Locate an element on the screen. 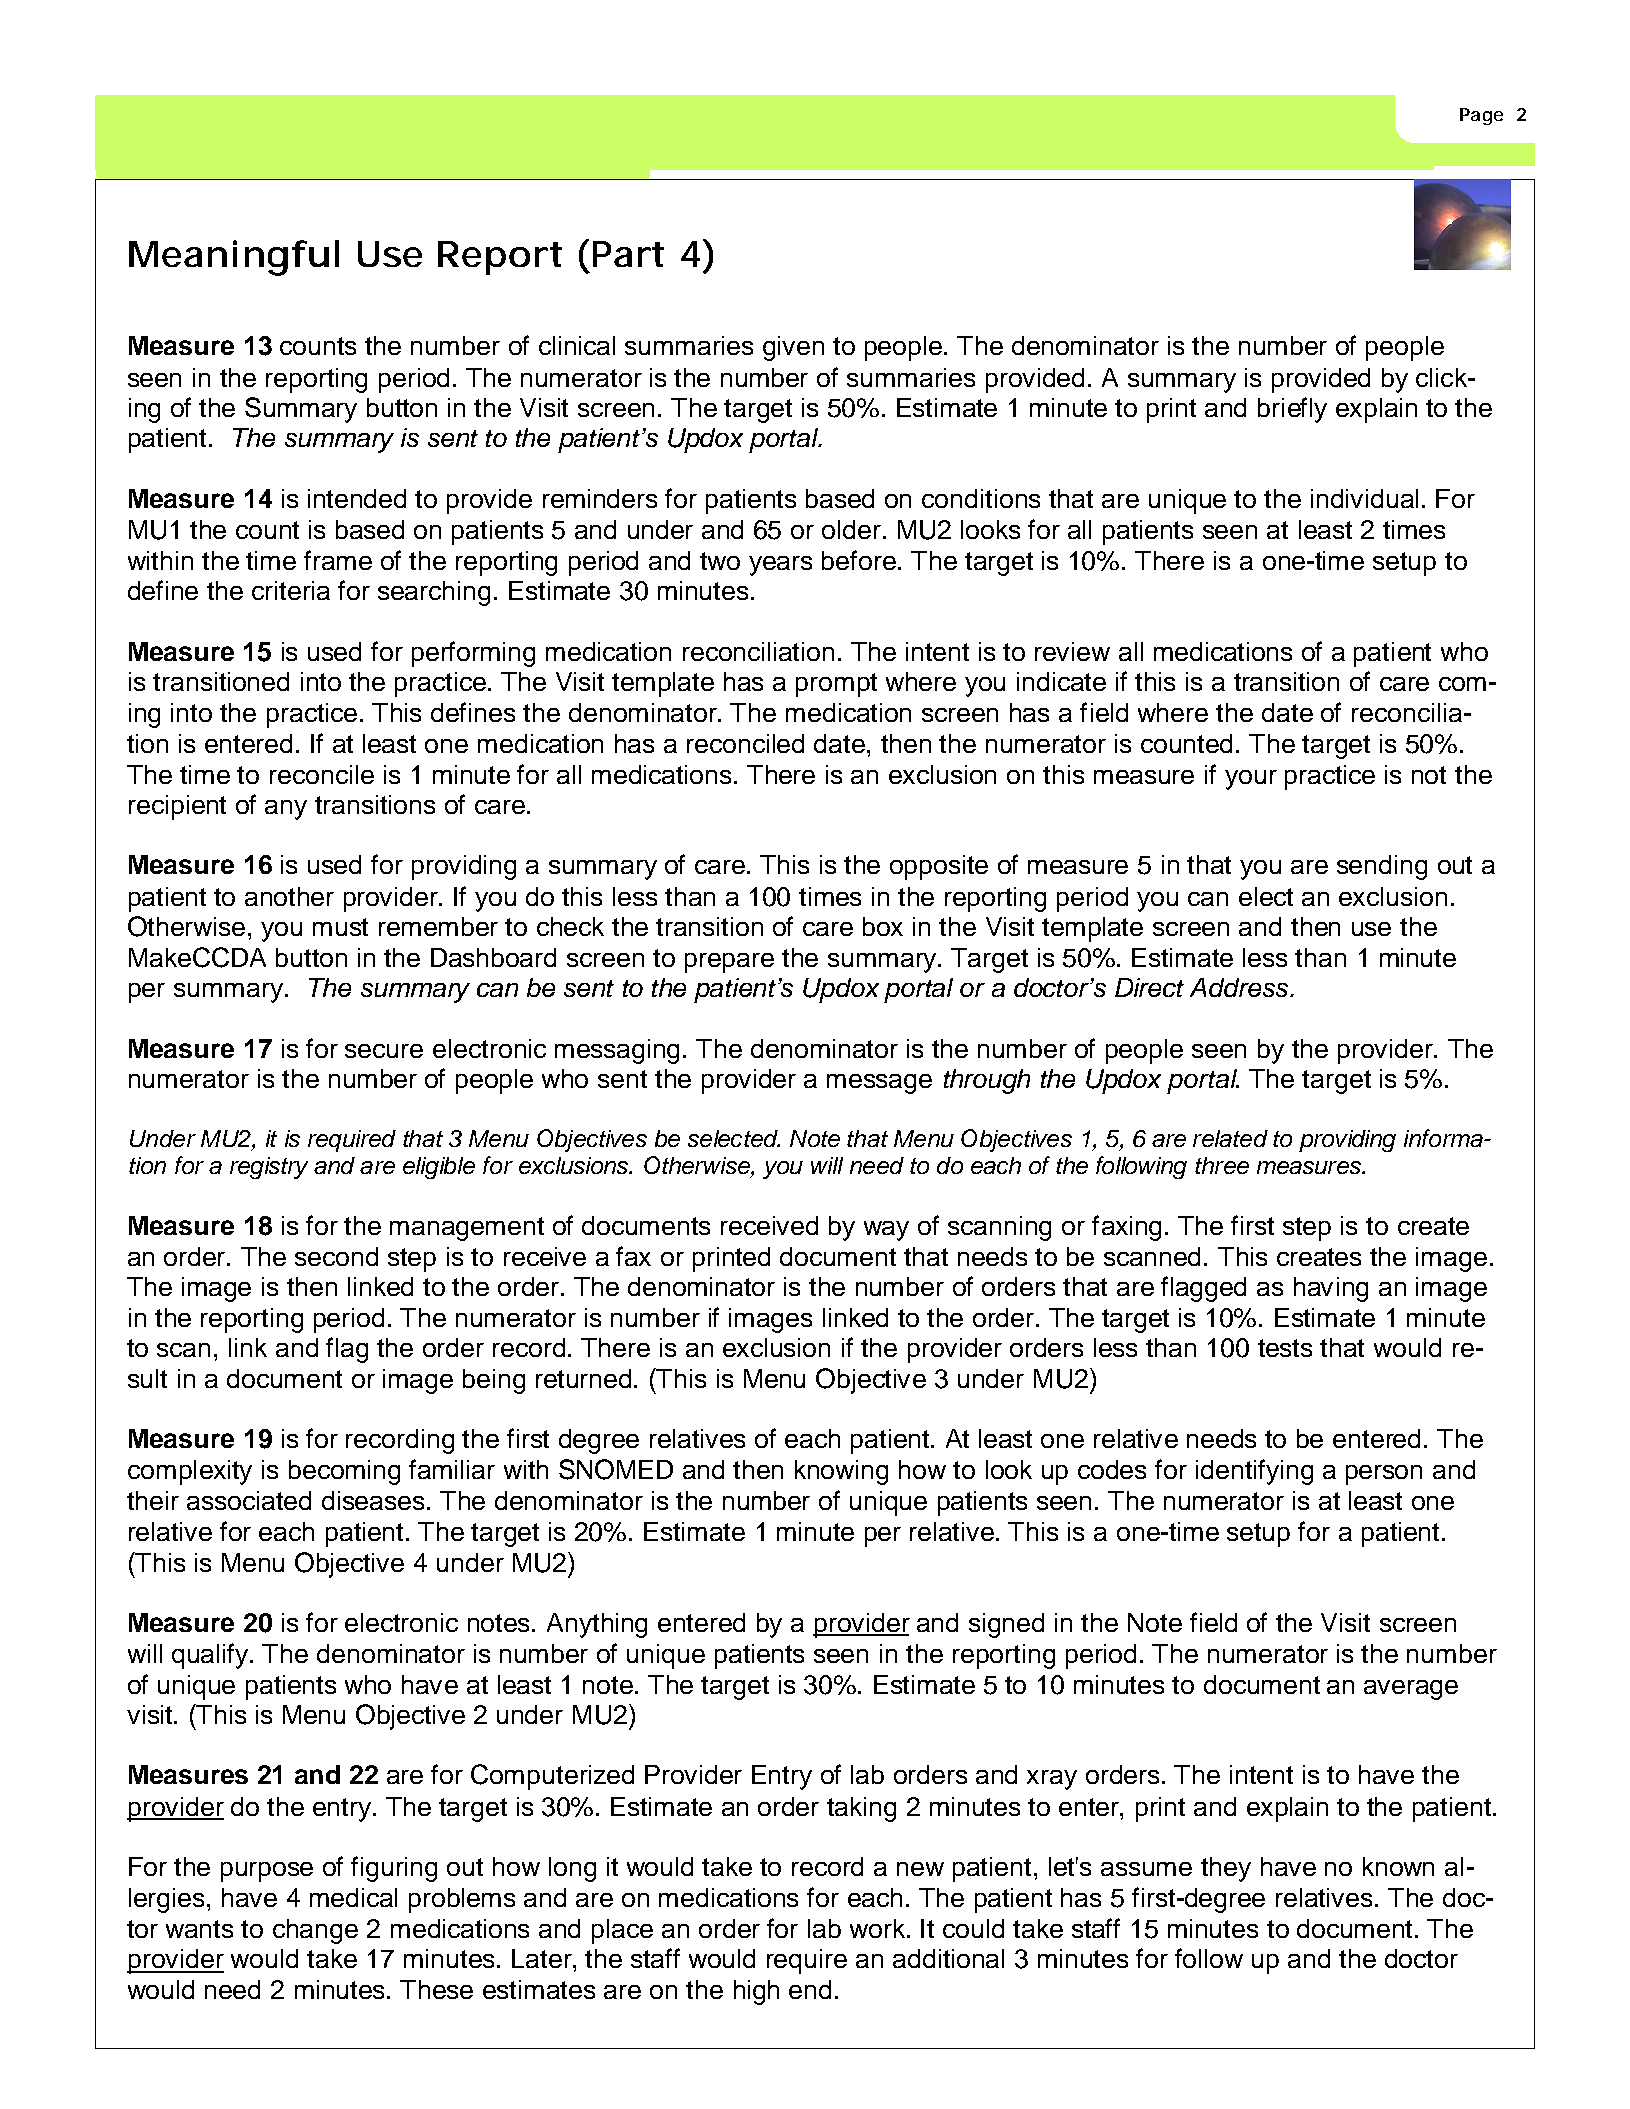 This screenshot has height=2109, width=1630. Meaningful is located at coordinates (234, 258).
